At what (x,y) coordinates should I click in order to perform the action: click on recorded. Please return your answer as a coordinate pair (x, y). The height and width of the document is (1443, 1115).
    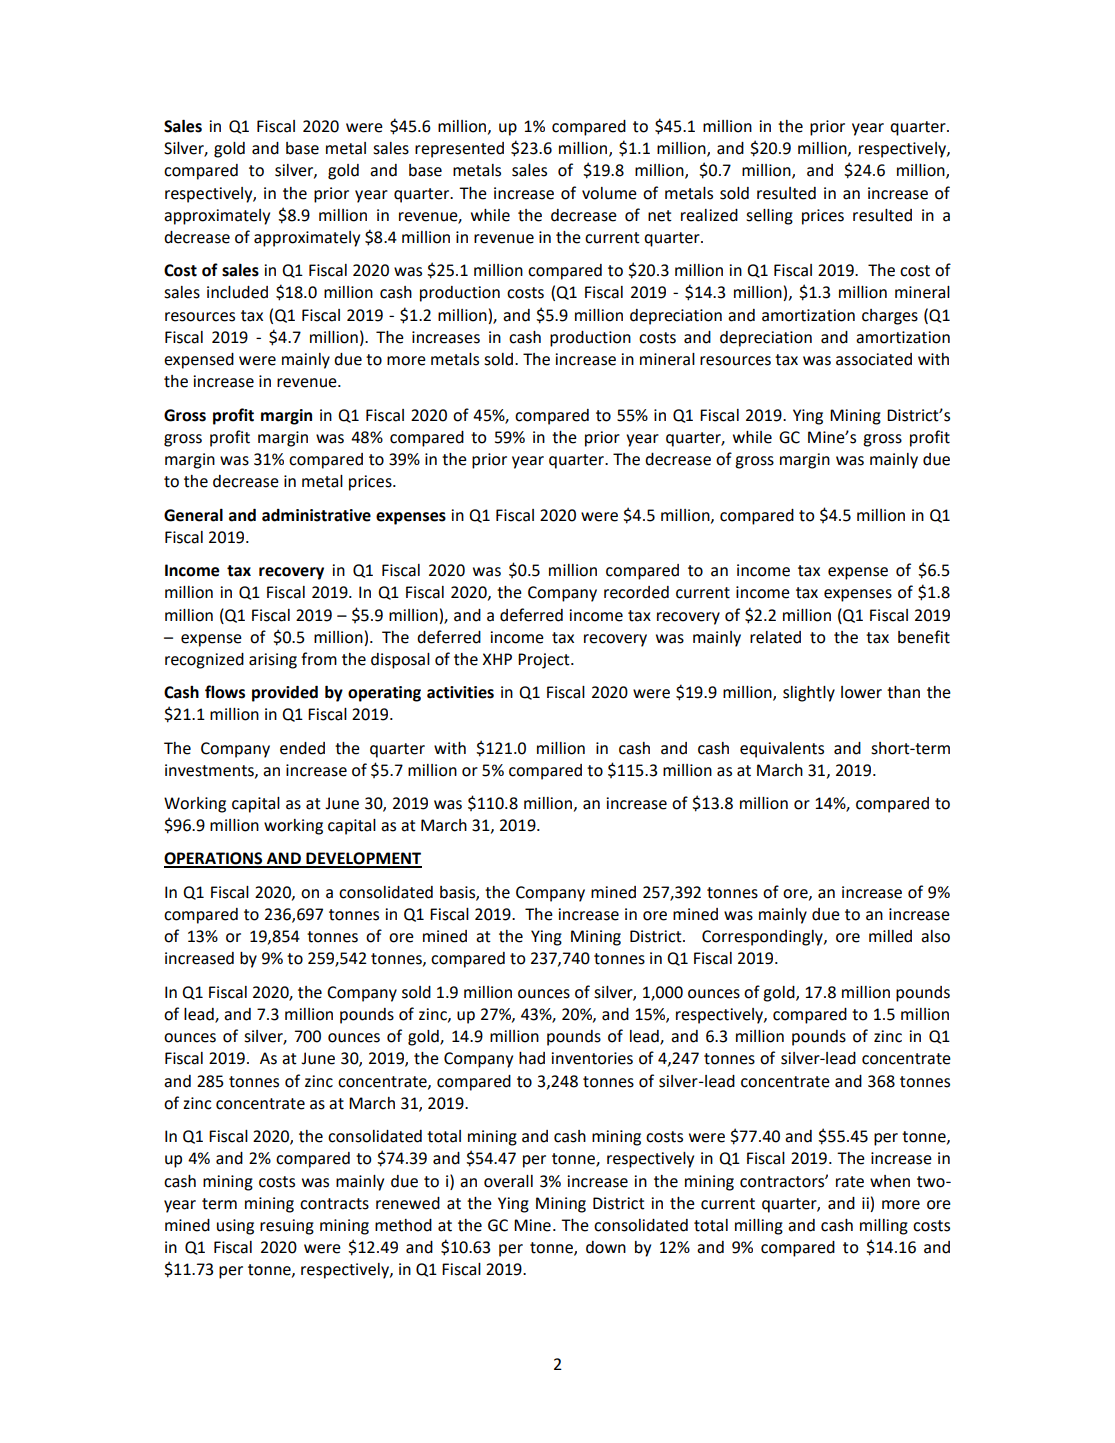
    Looking at the image, I should click on (636, 592).
